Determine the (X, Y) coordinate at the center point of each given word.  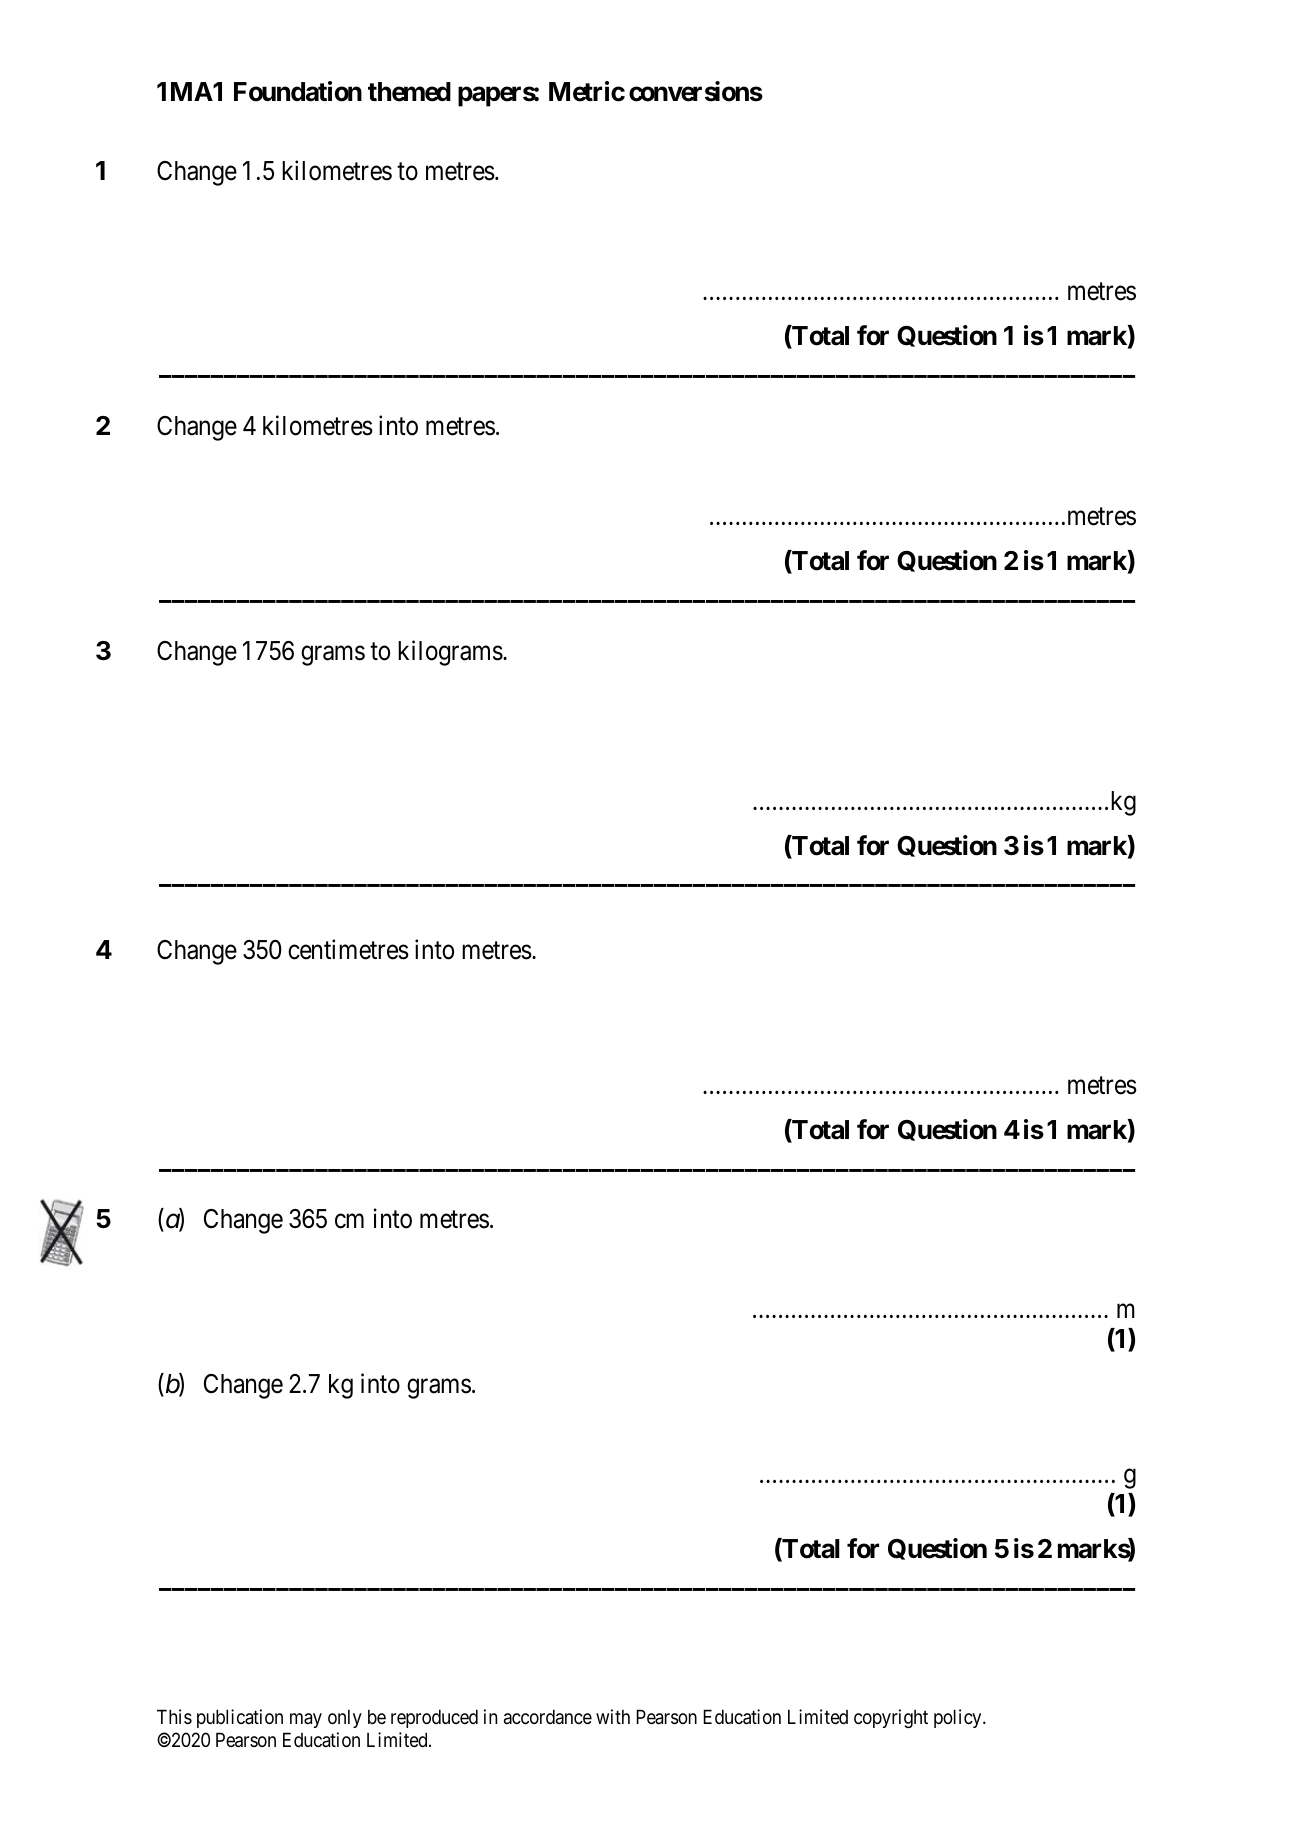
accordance (548, 1716)
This (174, 1716)
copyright (891, 1718)
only (345, 1718)
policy (959, 1718)
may (306, 1720)
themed (409, 92)
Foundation (298, 91)
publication (240, 1718)
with (613, 1716)
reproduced (434, 1718)
